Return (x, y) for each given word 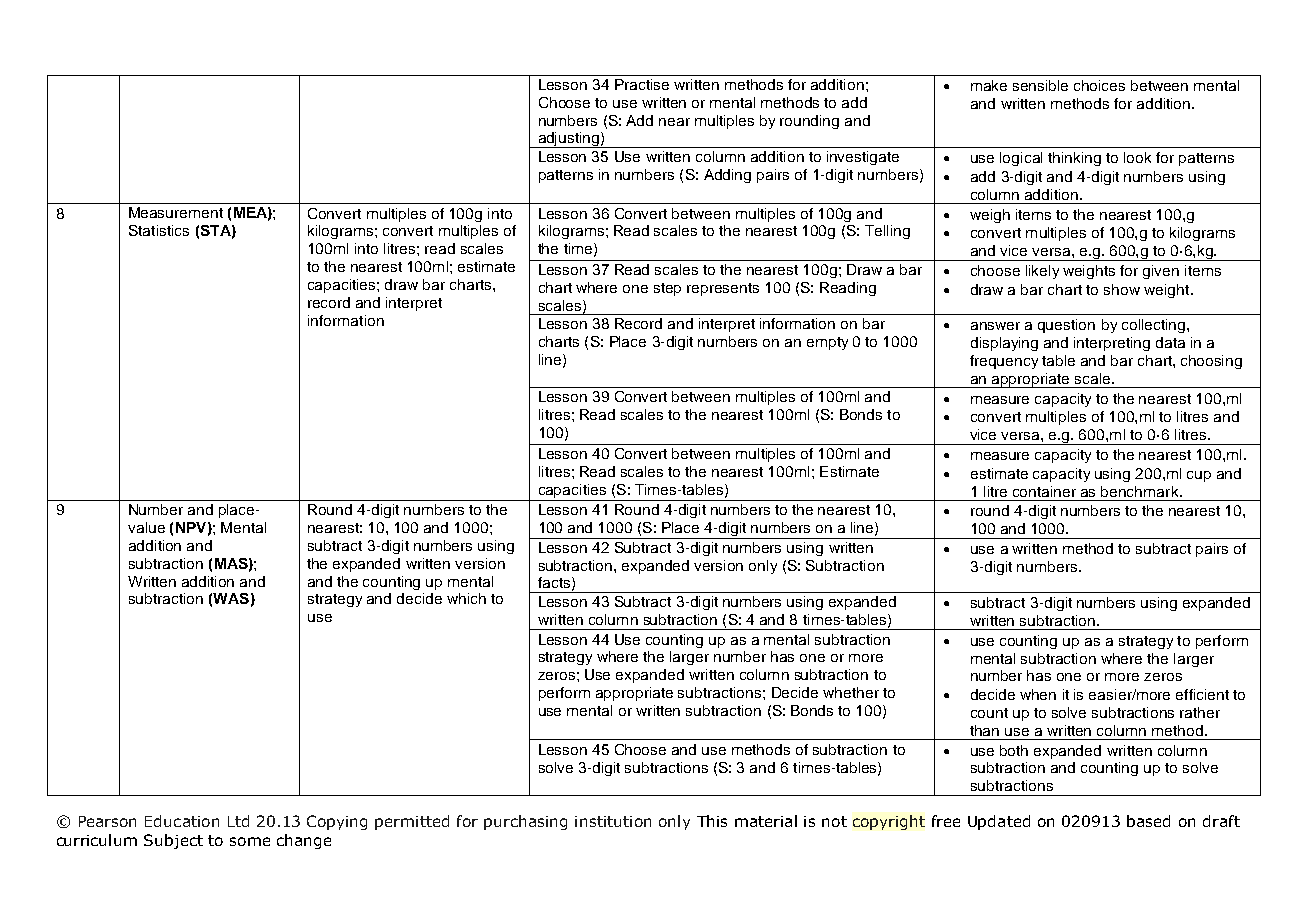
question (1066, 326)
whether (851, 692)
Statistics (159, 230)
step (667, 289)
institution (613, 821)
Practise (642, 84)
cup (1199, 476)
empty (827, 343)
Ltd (238, 821)
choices (1099, 85)
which (466, 598)
